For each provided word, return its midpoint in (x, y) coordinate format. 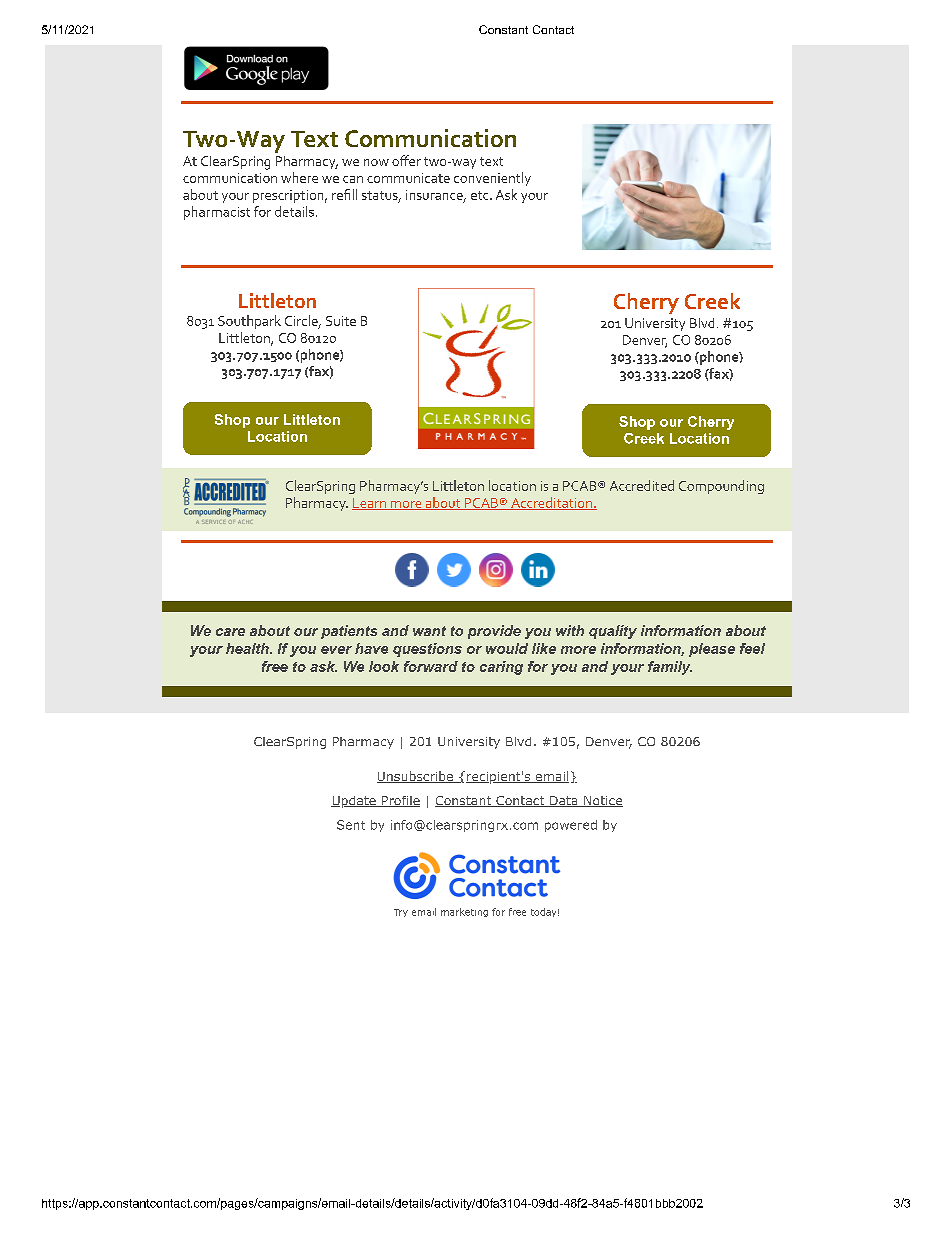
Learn (370, 504)
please (712, 650)
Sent (351, 825)
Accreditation (551, 503)
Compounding (721, 487)
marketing (464, 912)
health (248, 648)
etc (481, 195)
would (507, 648)
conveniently (492, 179)
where (299, 177)
